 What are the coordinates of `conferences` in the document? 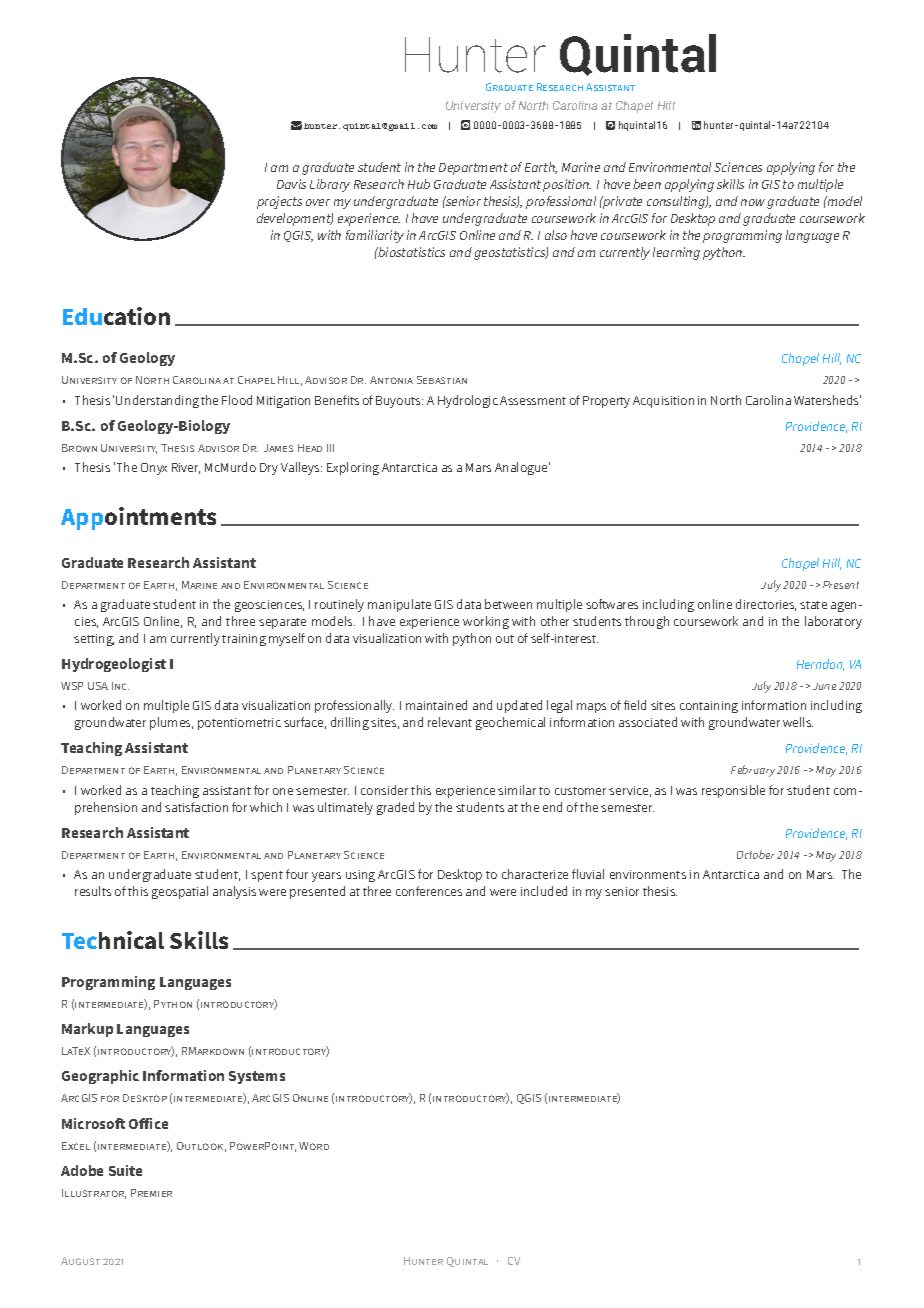 It's located at (429, 891).
